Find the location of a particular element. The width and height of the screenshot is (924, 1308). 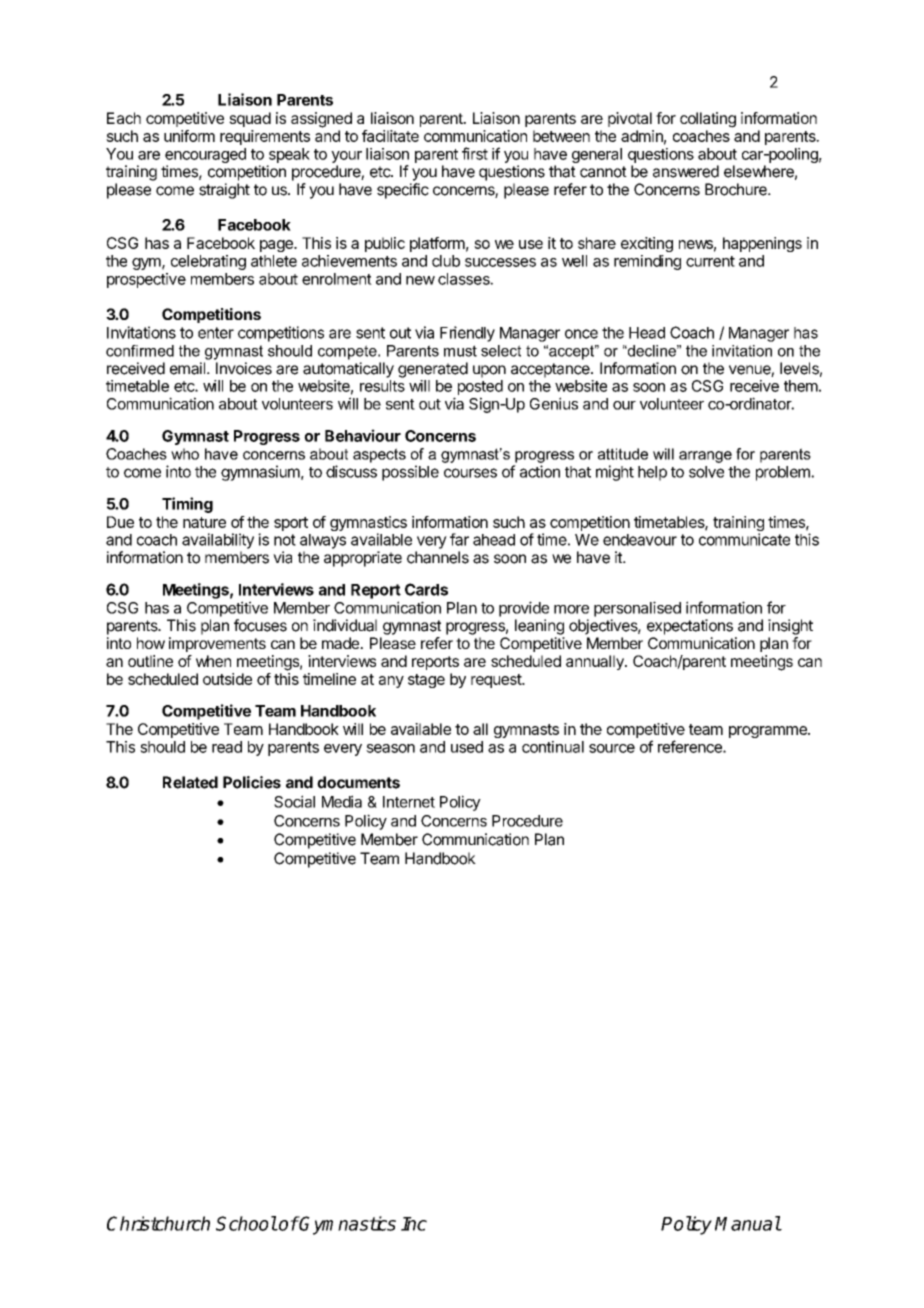

posted is located at coordinates (480, 387).
